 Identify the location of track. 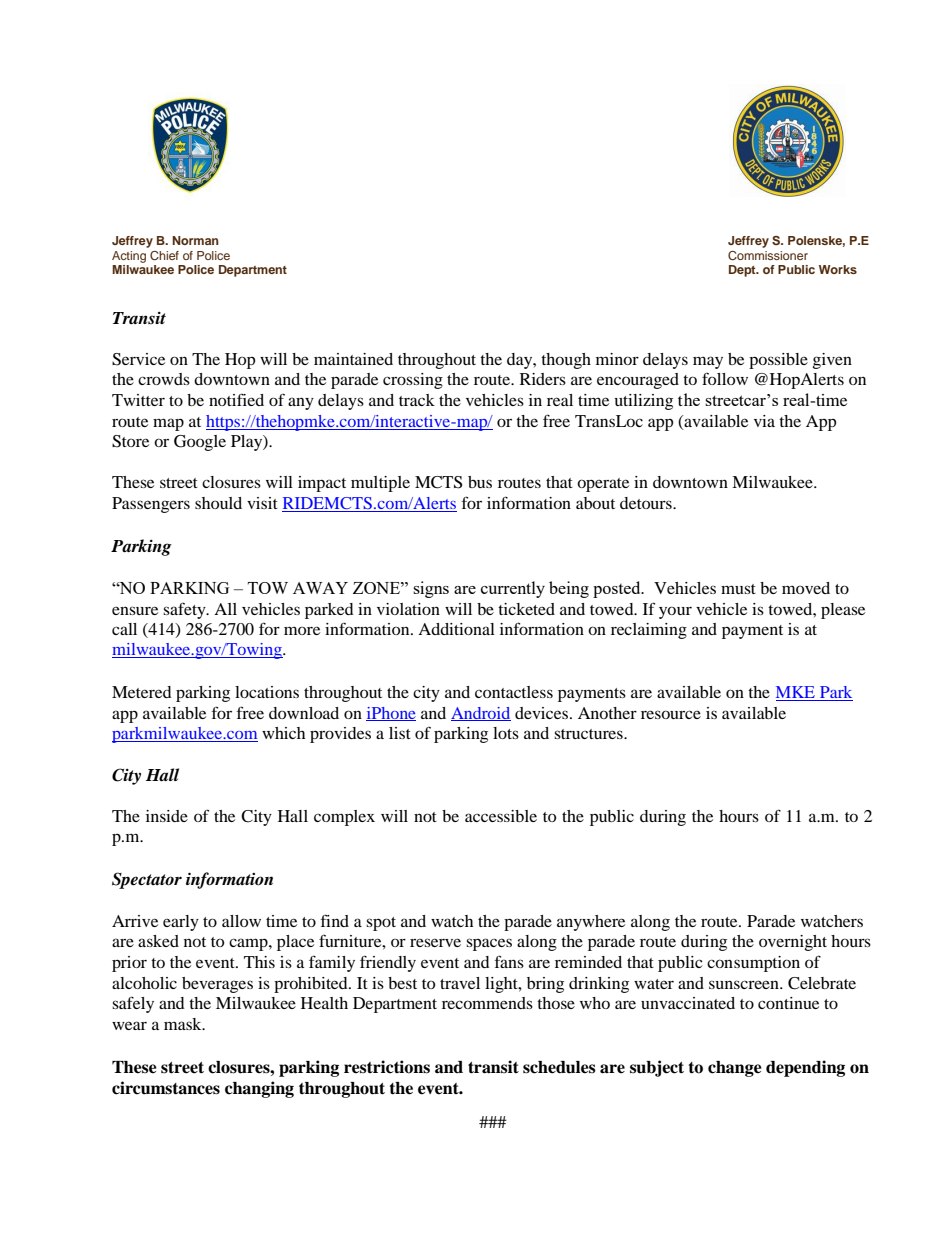
(417, 400).
